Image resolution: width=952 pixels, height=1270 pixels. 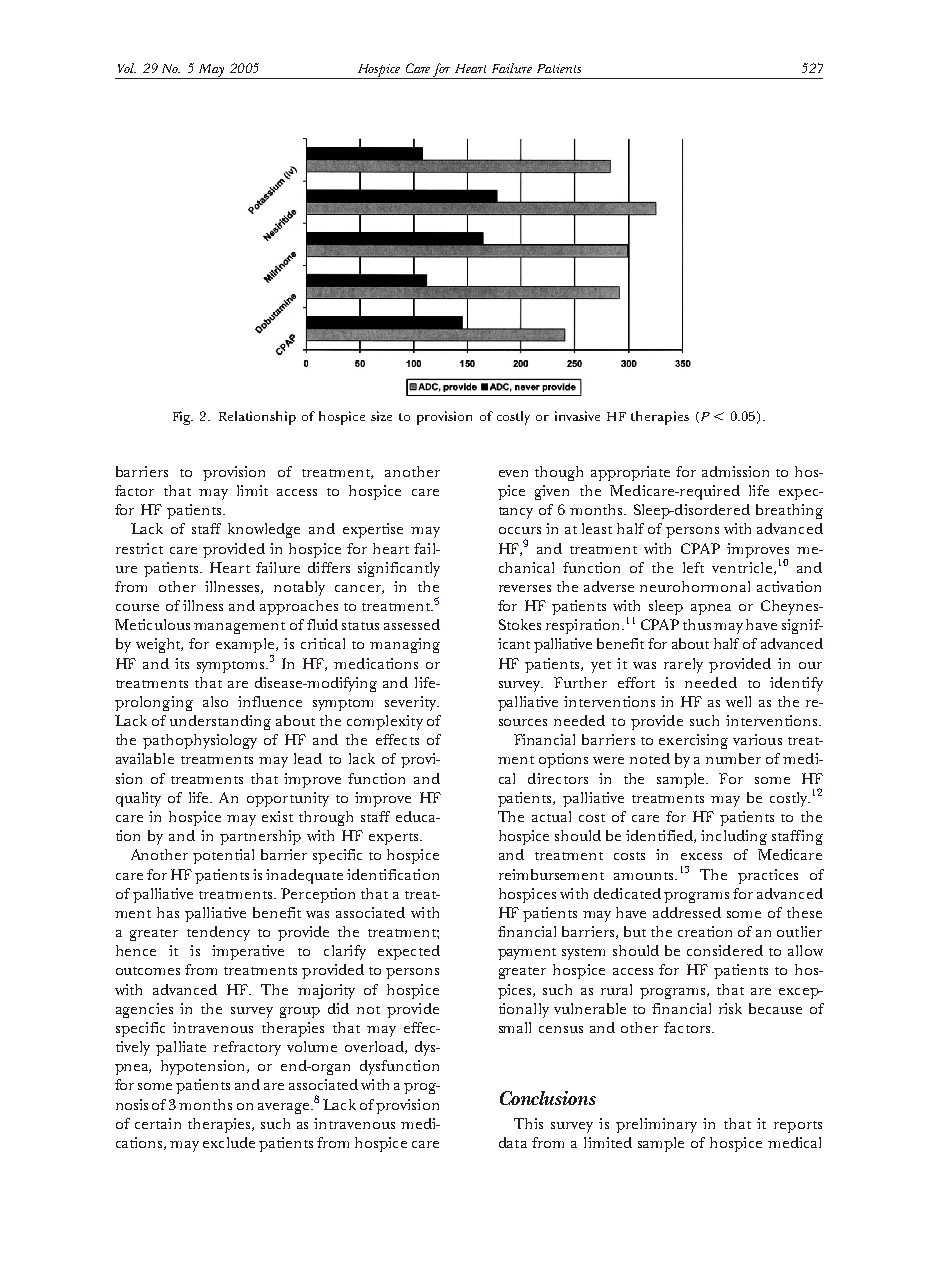 What do you see at coordinates (264, 530) in the screenshot?
I see `knowledge` at bounding box center [264, 530].
